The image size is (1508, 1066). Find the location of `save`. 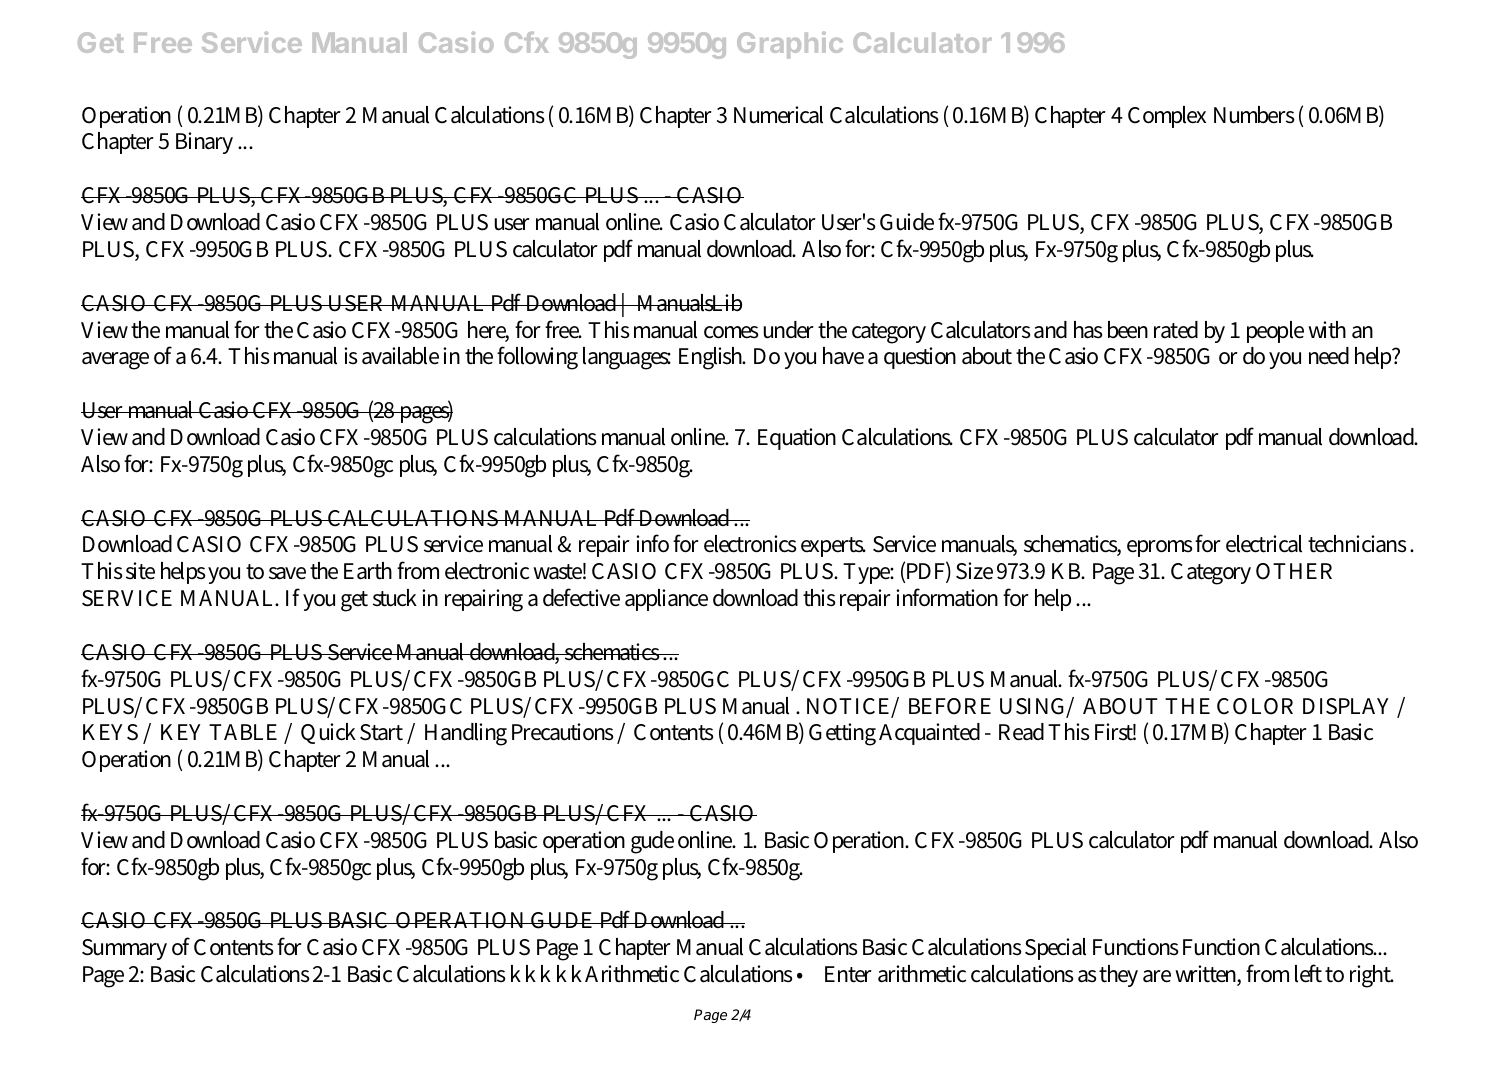

save is located at coordinates (287, 573).
